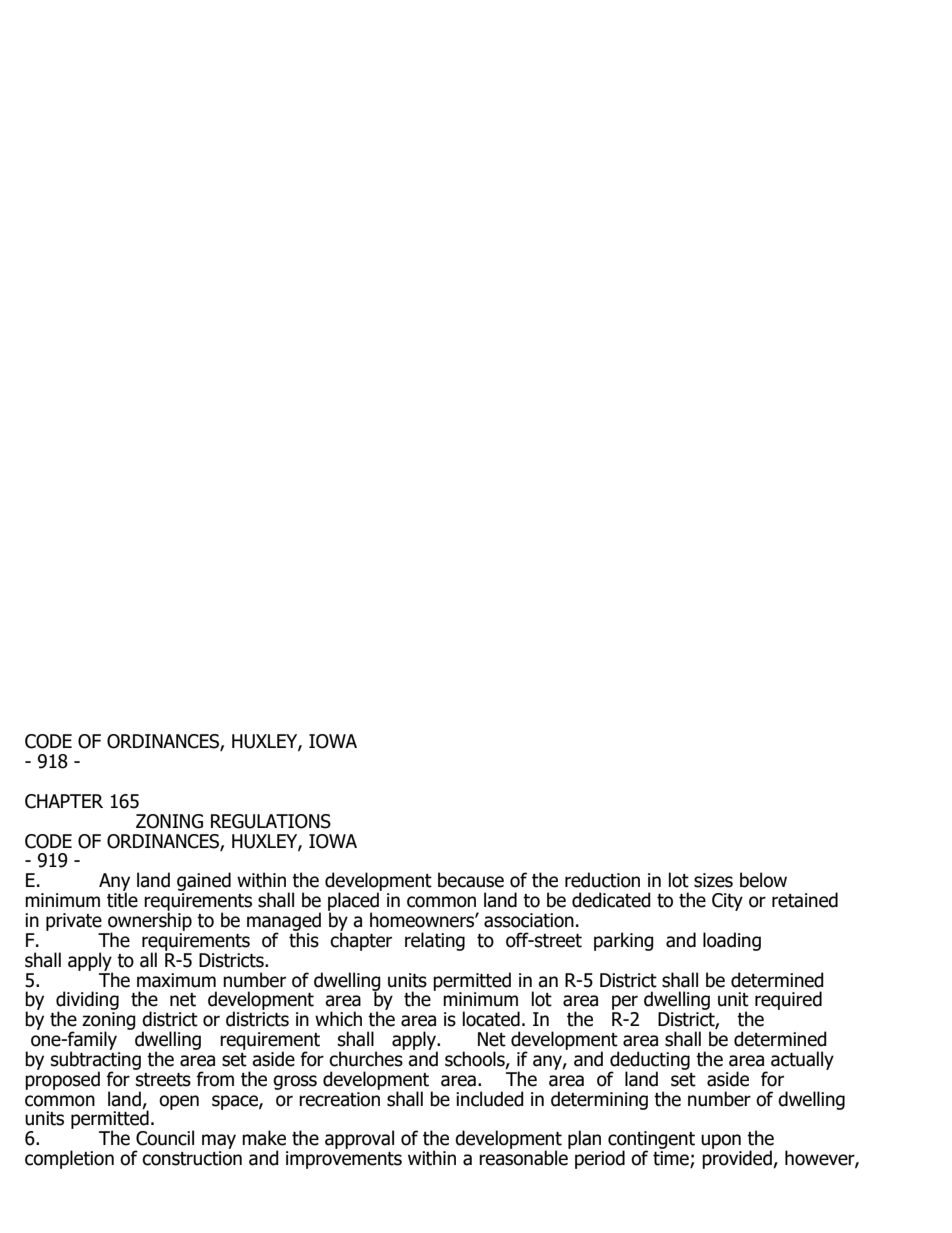 This screenshot has height=1233, width=952. I want to click on City, so click(727, 902).
